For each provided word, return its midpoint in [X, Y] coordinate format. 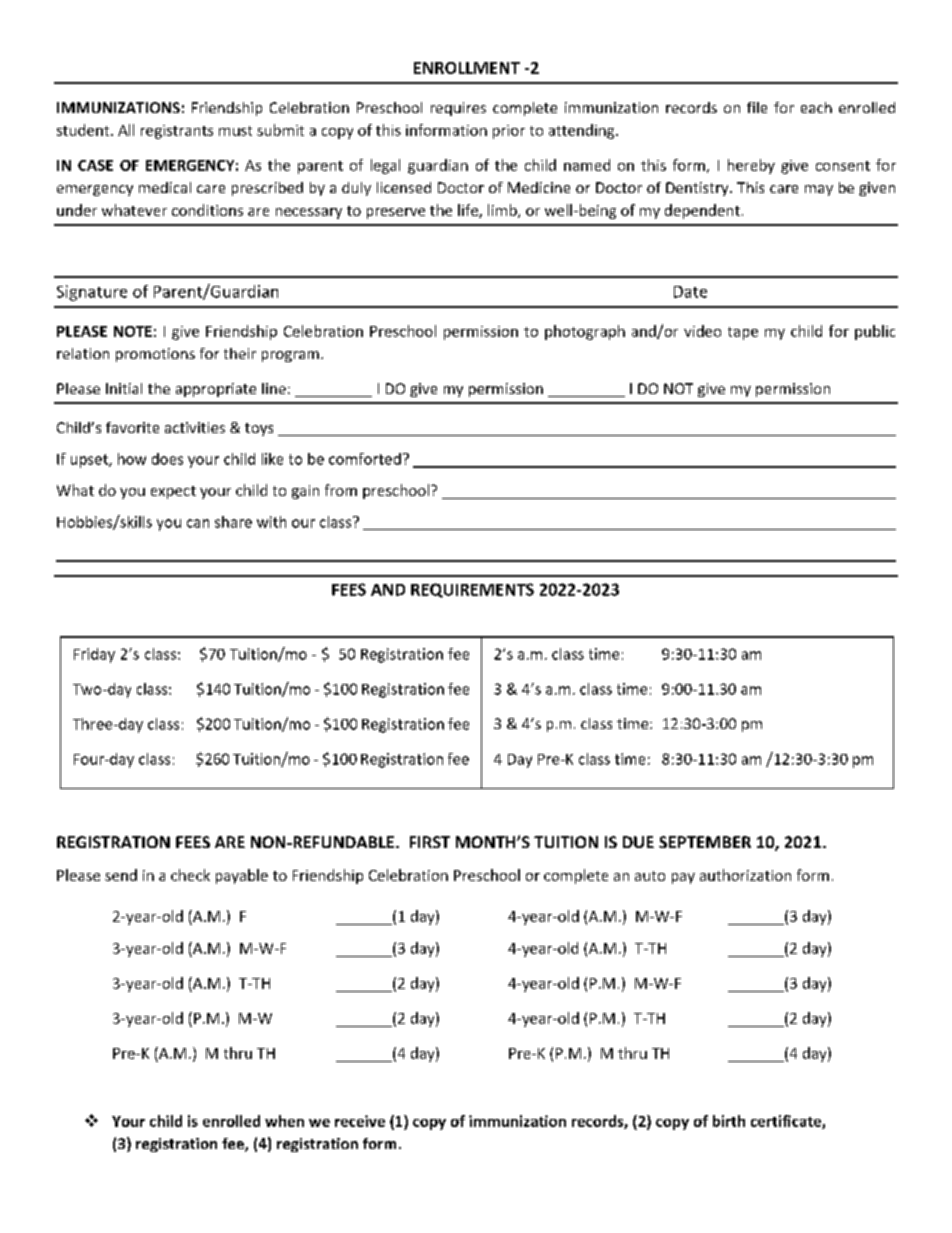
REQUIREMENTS [472, 590]
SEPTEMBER [705, 842]
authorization [745, 875]
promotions [155, 355]
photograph [585, 332]
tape [743, 333]
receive [360, 1121]
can [198, 523]
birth [729, 1121]
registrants [177, 132]
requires [458, 109]
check [190, 875]
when [284, 1121]
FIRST [430, 842]
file [757, 107]
